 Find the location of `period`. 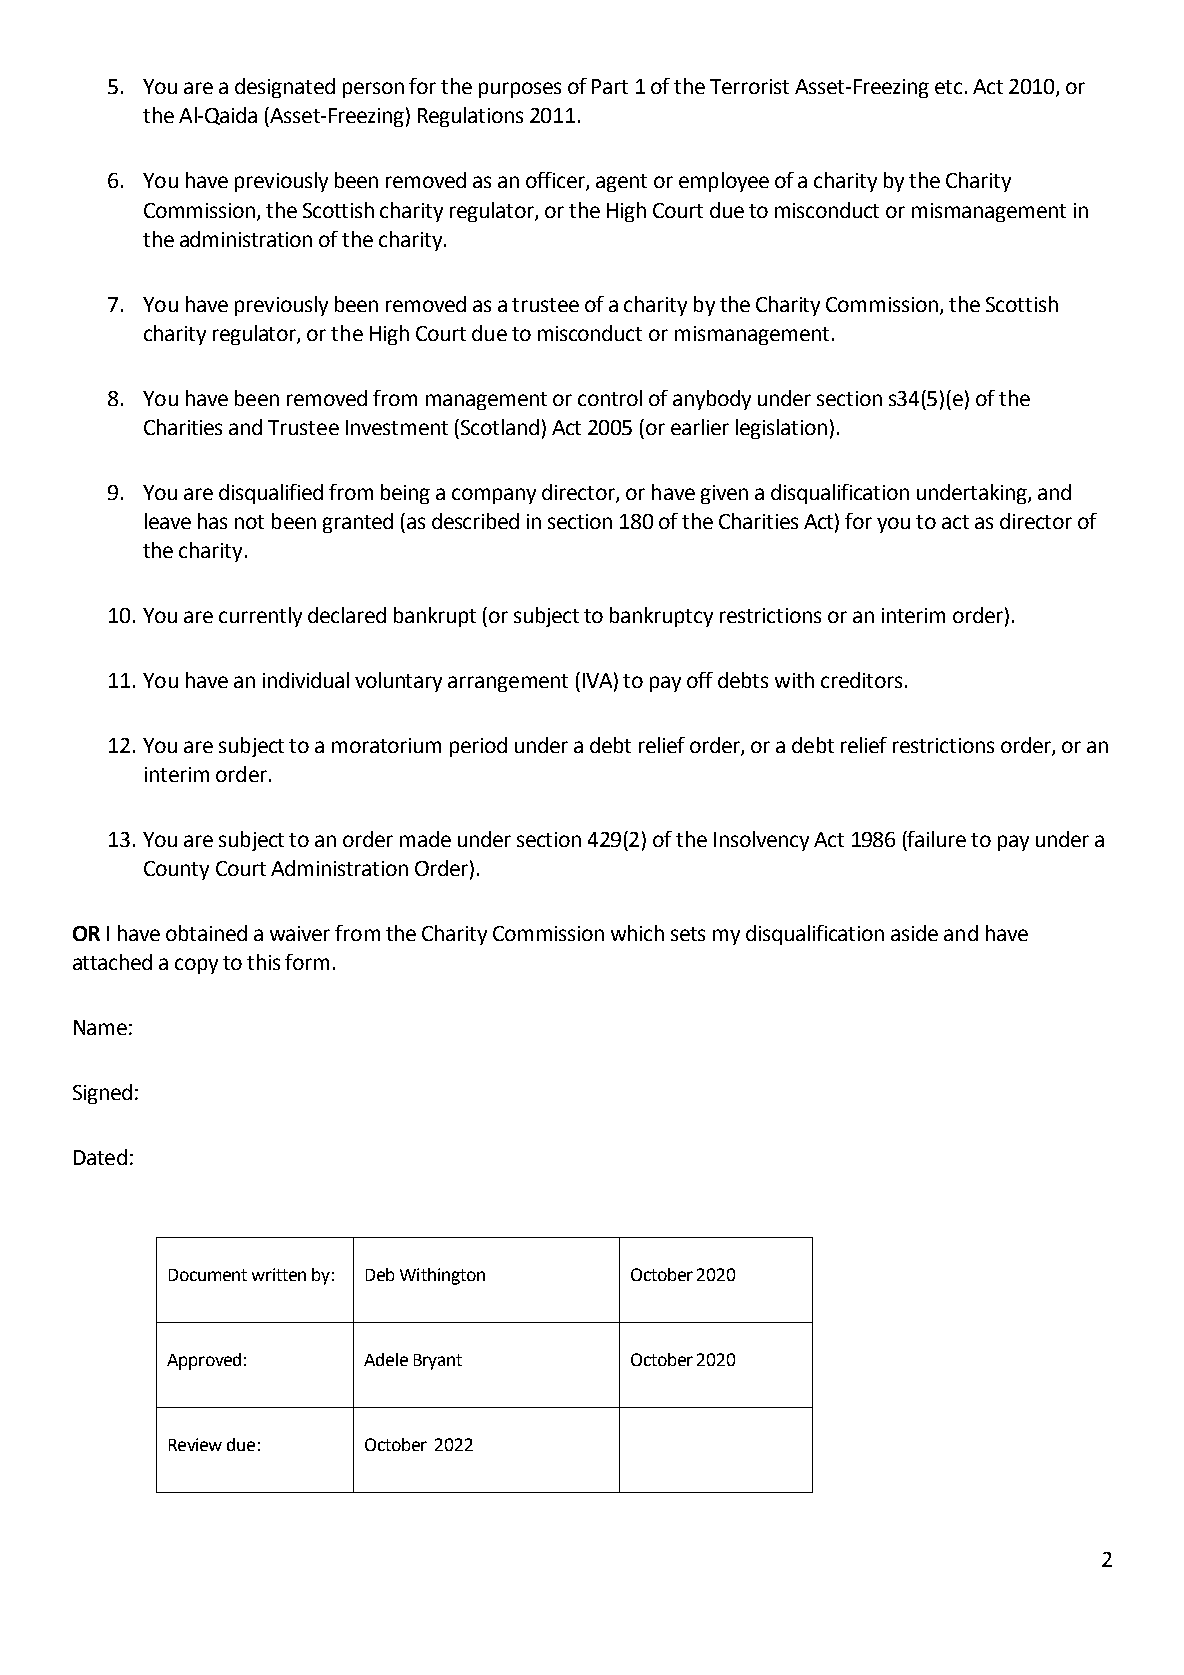

period is located at coordinates (478, 747).
